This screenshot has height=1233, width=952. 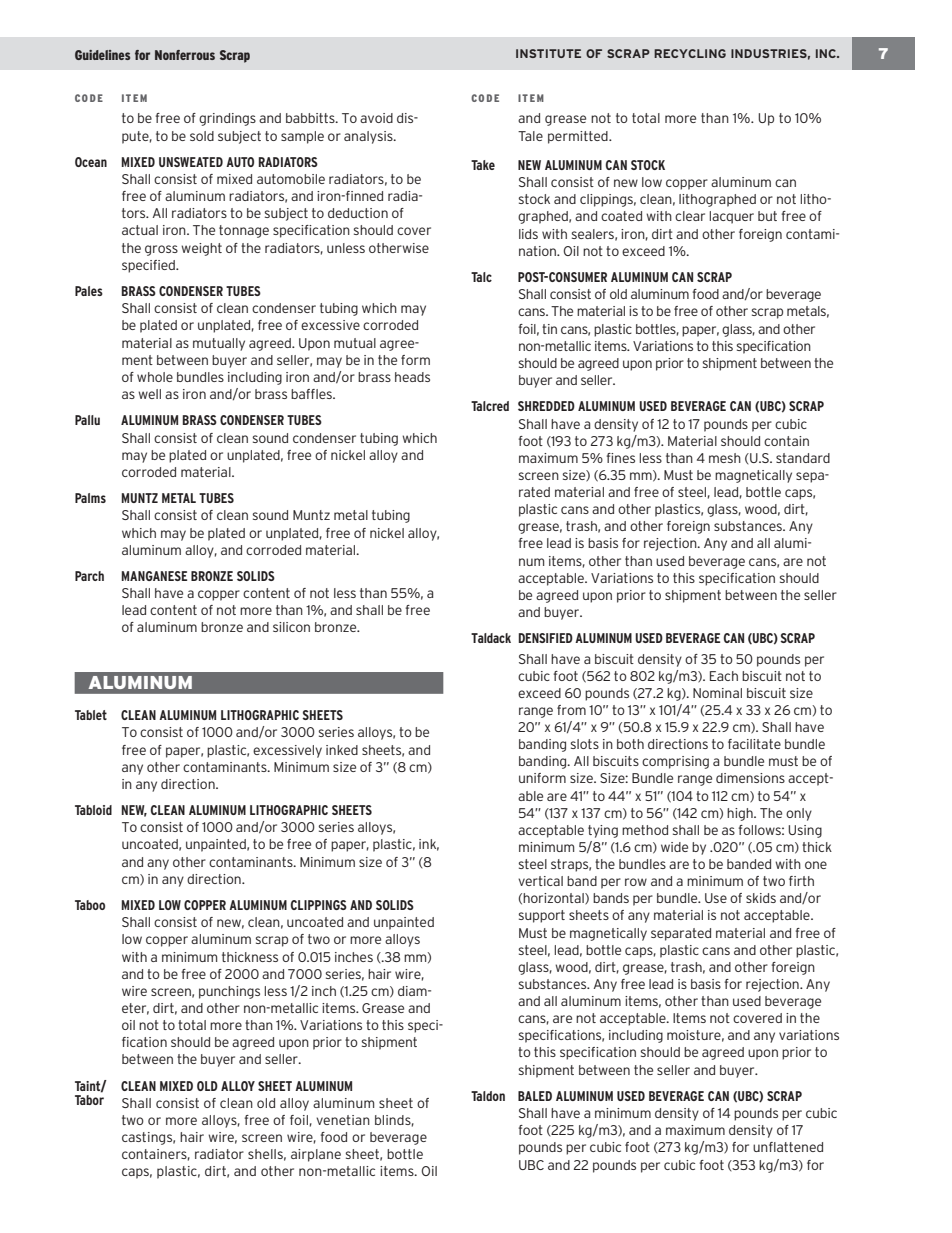 What do you see at coordinates (342, 750) in the screenshot?
I see `inked` at bounding box center [342, 750].
